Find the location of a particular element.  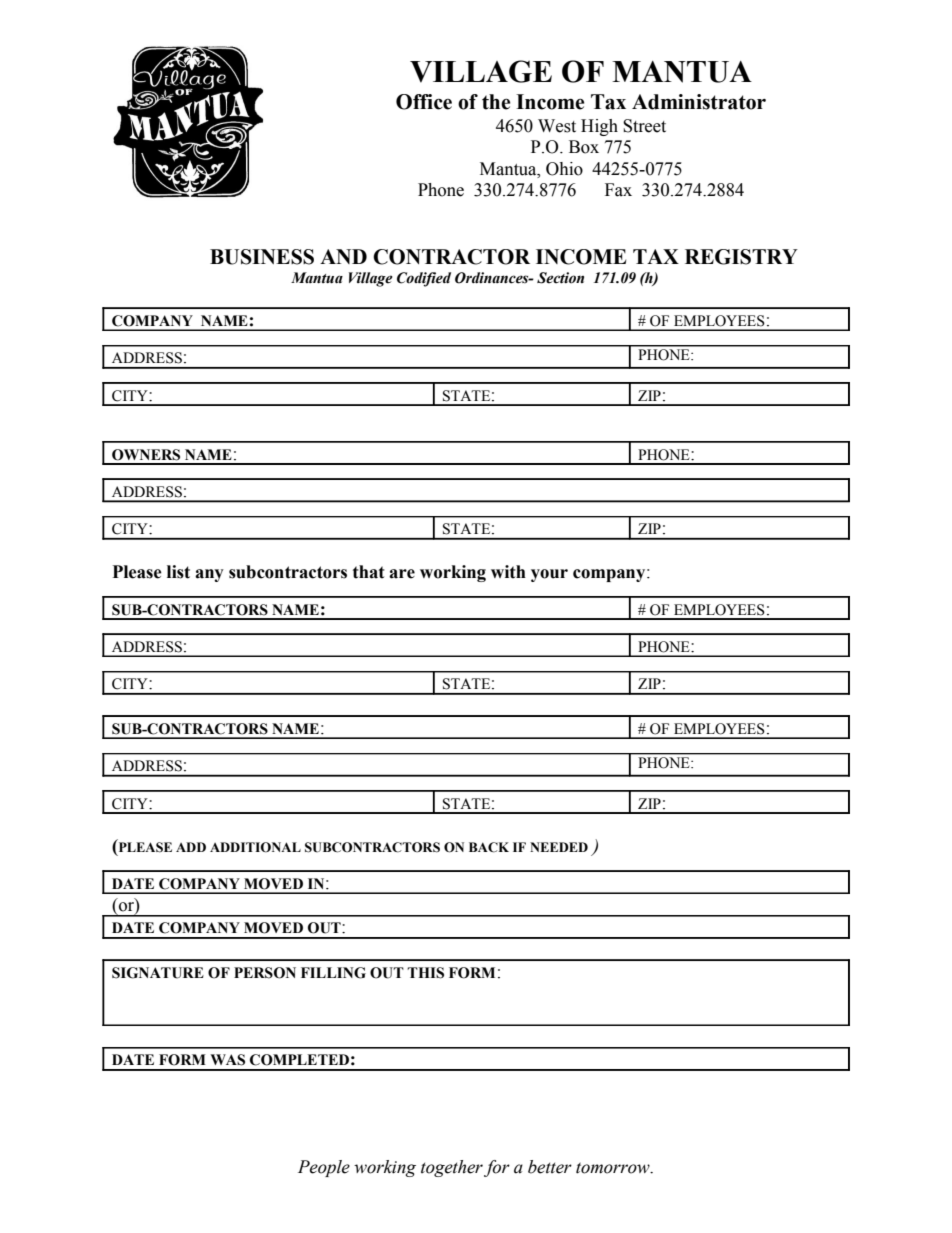

ADDITIONAL is located at coordinates (255, 847).
